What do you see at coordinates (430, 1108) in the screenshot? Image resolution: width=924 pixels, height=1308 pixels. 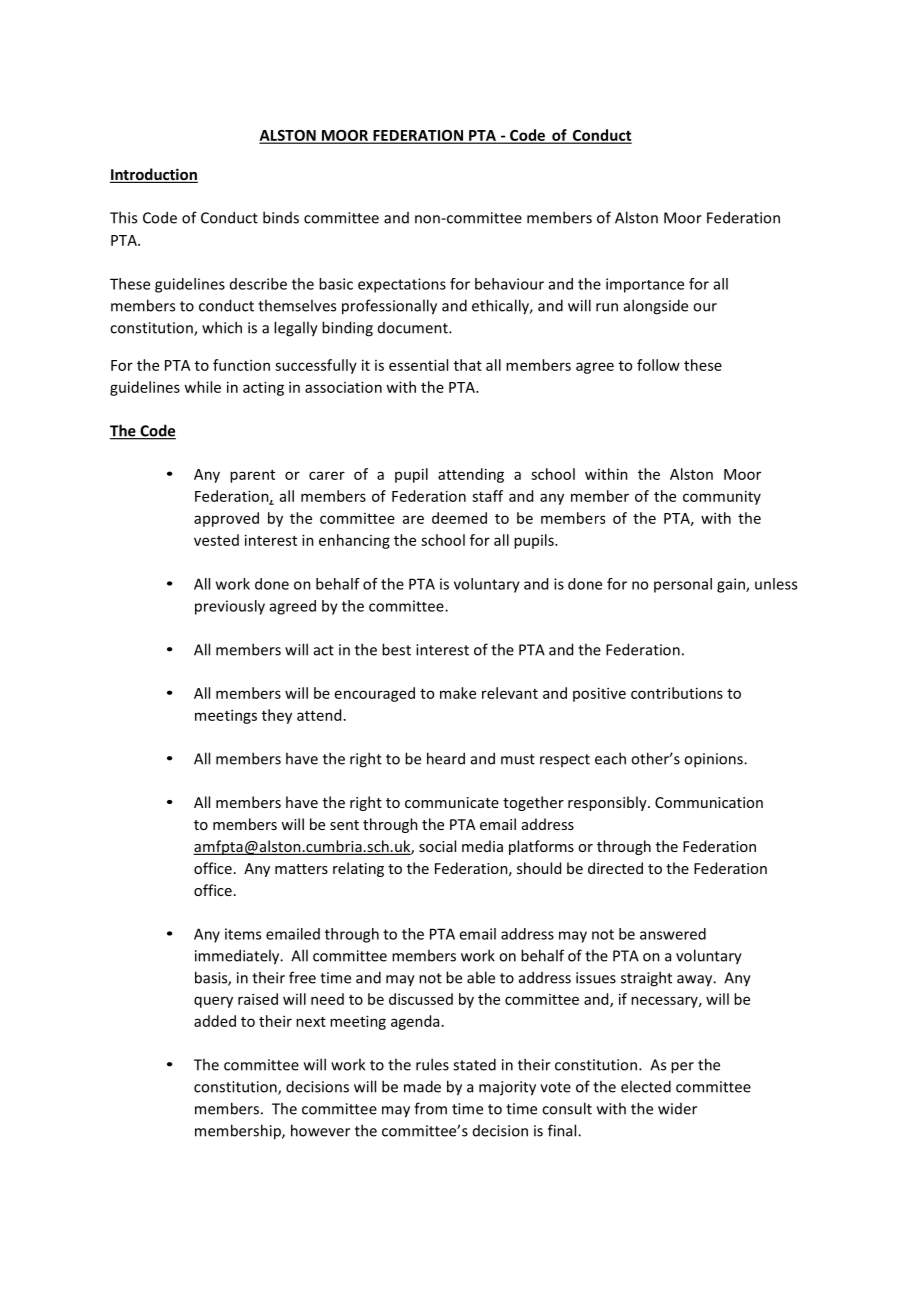 I see `from` at bounding box center [430, 1108].
